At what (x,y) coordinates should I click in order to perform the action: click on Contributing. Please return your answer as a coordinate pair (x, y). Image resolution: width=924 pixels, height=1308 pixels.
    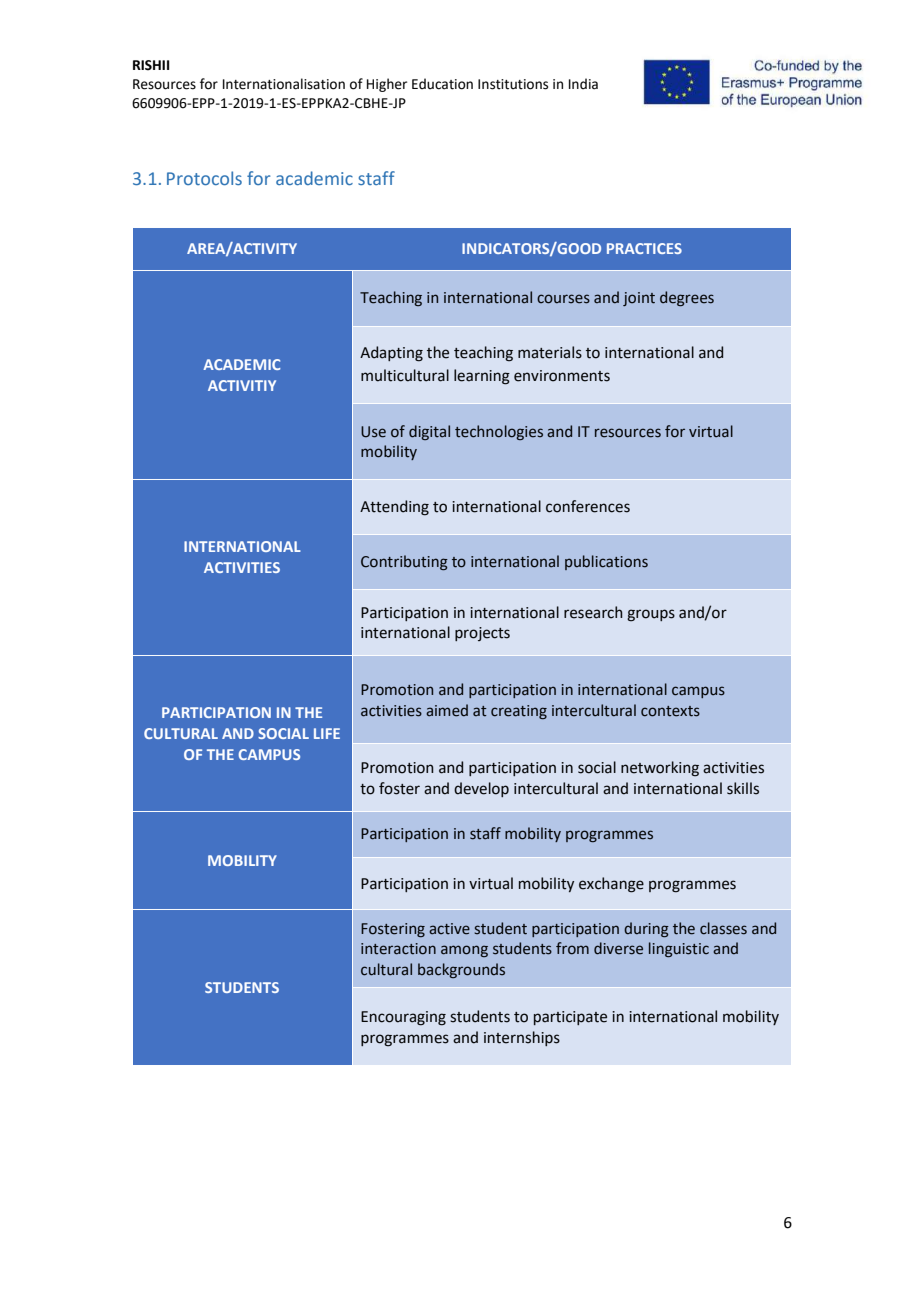
    Looking at the image, I should click on (404, 562).
